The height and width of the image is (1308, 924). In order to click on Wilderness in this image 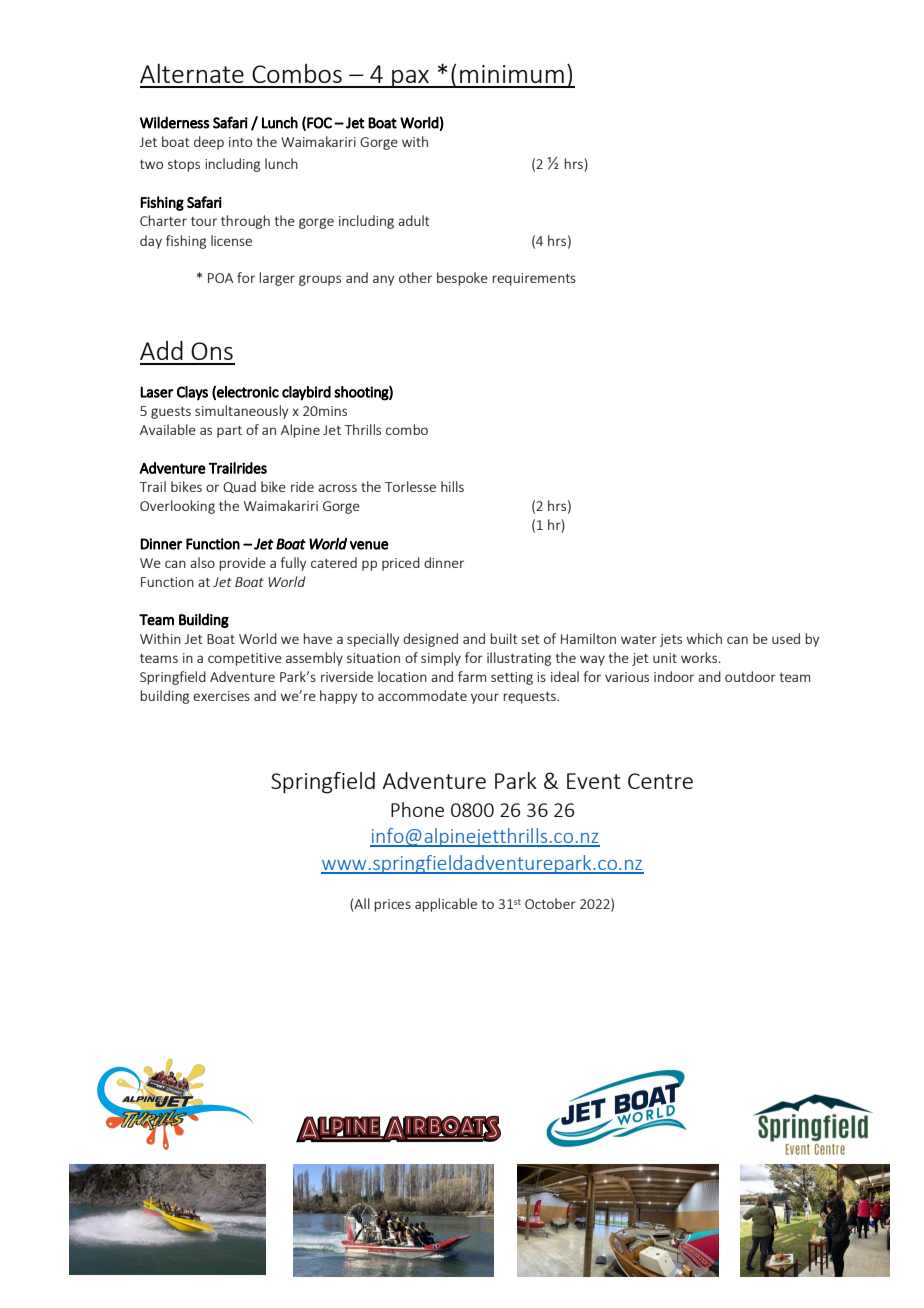, I will do `click(174, 122)`.
